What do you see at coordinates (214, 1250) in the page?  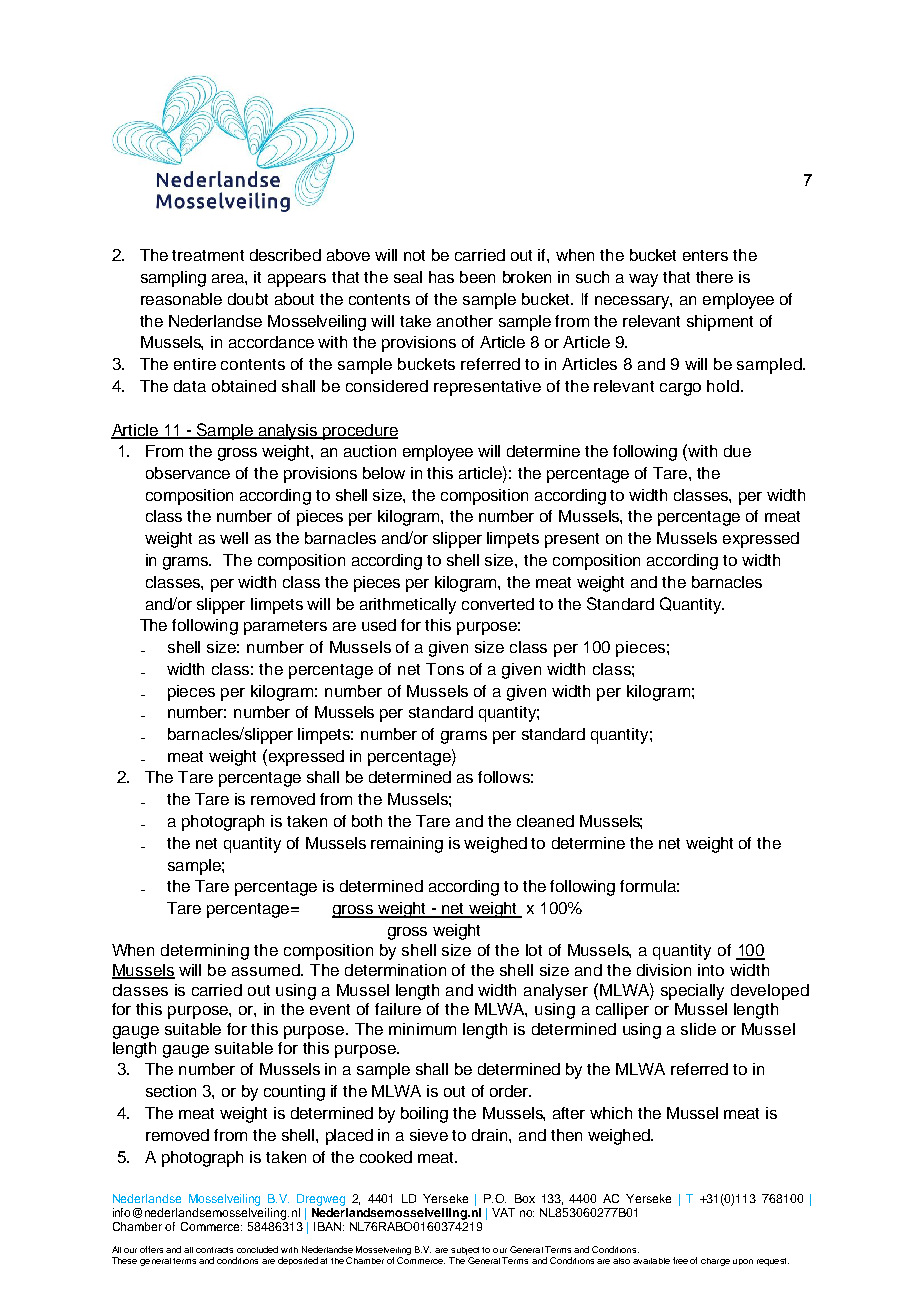 I see `contracts` at bounding box center [214, 1250].
